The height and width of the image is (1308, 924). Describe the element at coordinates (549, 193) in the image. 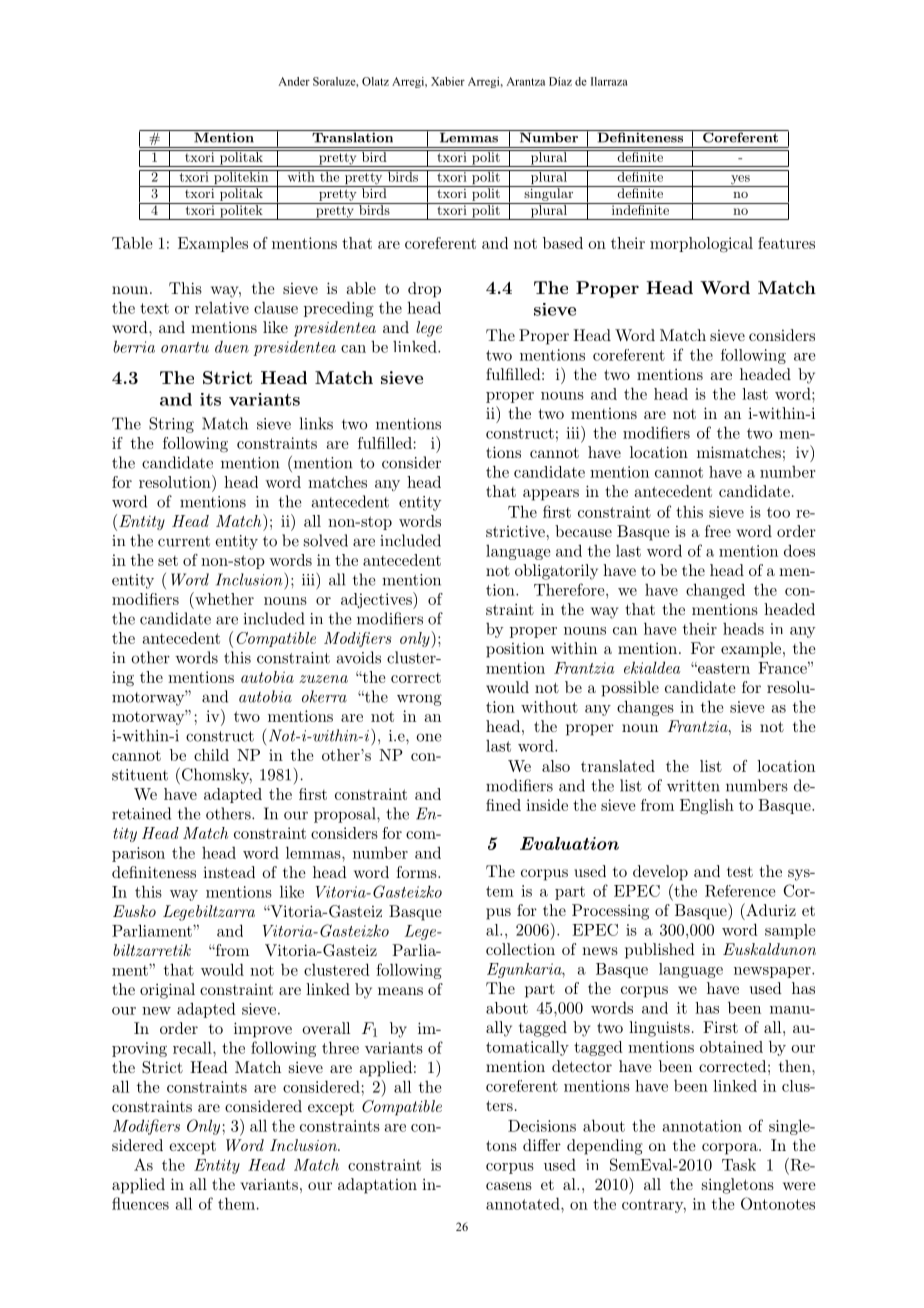

I see `singular` at that location.
